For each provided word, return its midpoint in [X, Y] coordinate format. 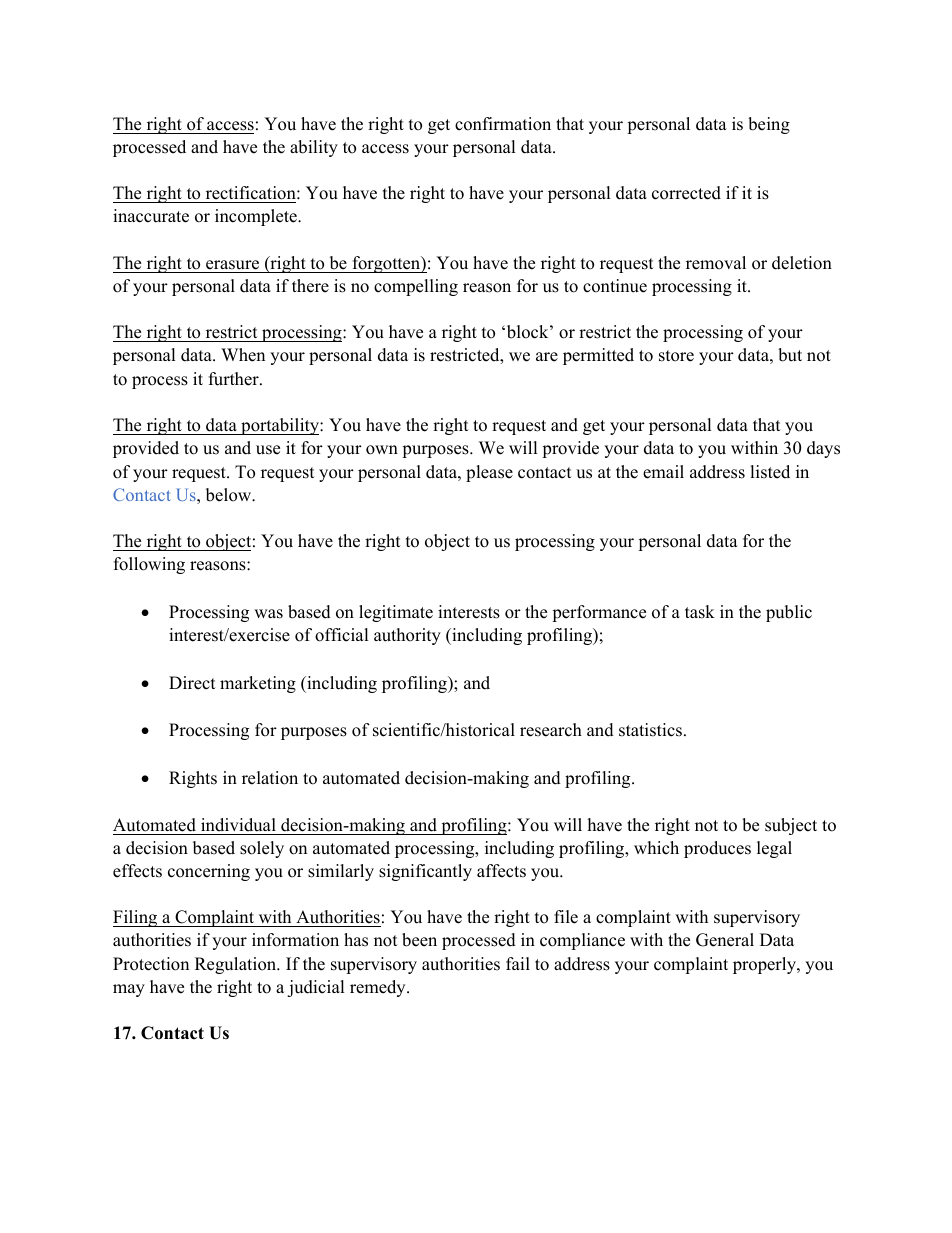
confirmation [503, 124]
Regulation [237, 965]
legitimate [396, 613]
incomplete [257, 217]
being [769, 125]
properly [765, 965]
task [700, 612]
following [149, 565]
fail [518, 963]
